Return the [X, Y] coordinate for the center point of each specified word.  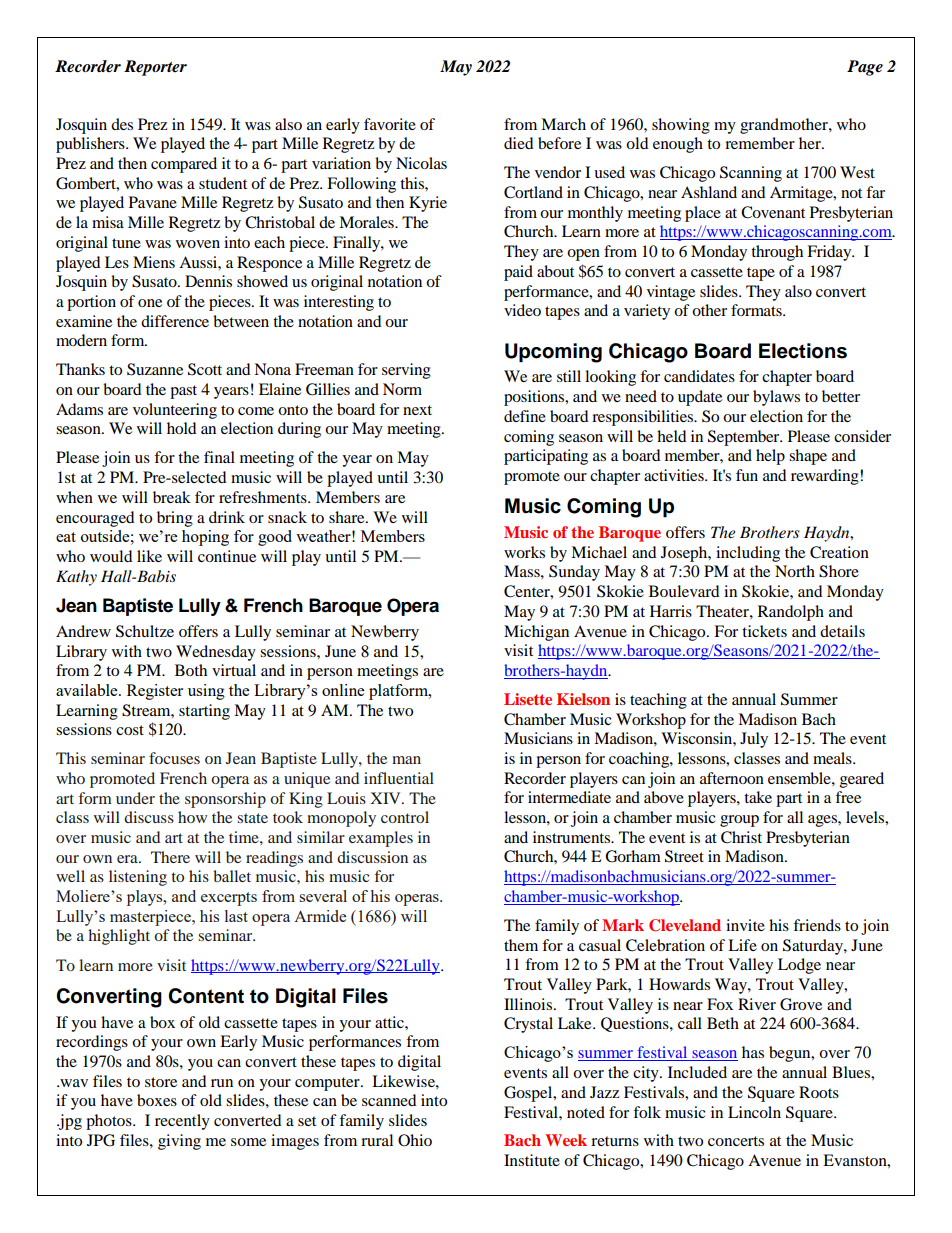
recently [182, 1122]
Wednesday [216, 653]
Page [865, 68]
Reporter [155, 68]
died [519, 143]
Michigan [536, 633]
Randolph [791, 613]
